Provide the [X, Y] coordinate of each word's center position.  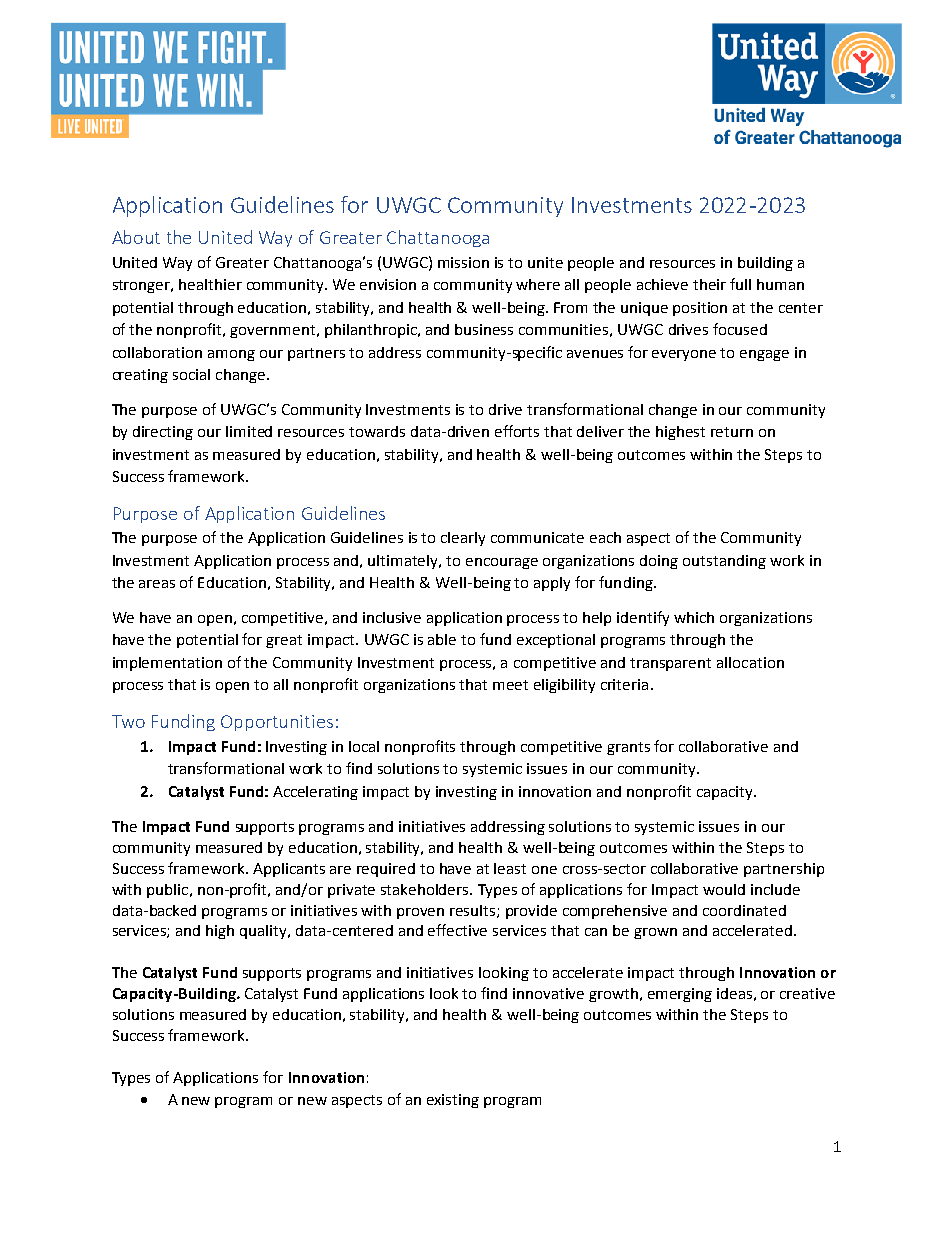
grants [628, 748]
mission [463, 262]
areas [157, 584]
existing [453, 1101]
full [740, 284]
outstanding [724, 562]
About [136, 237]
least [510, 868]
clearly [463, 539]
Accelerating [315, 793]
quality [264, 932]
